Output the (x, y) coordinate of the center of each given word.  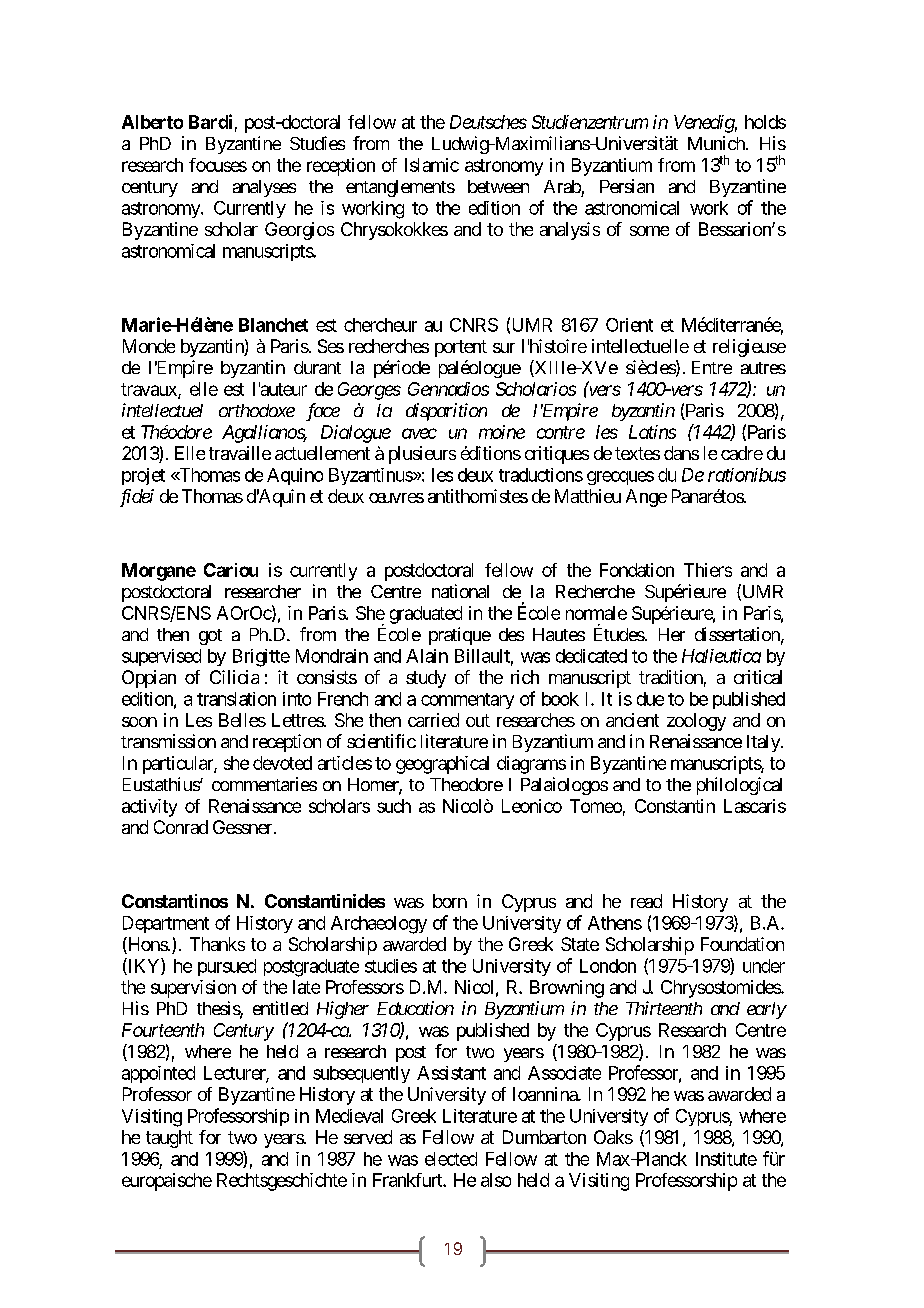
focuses (218, 165)
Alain (427, 656)
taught (169, 1139)
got (210, 637)
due (650, 699)
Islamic (432, 165)
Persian (627, 186)
